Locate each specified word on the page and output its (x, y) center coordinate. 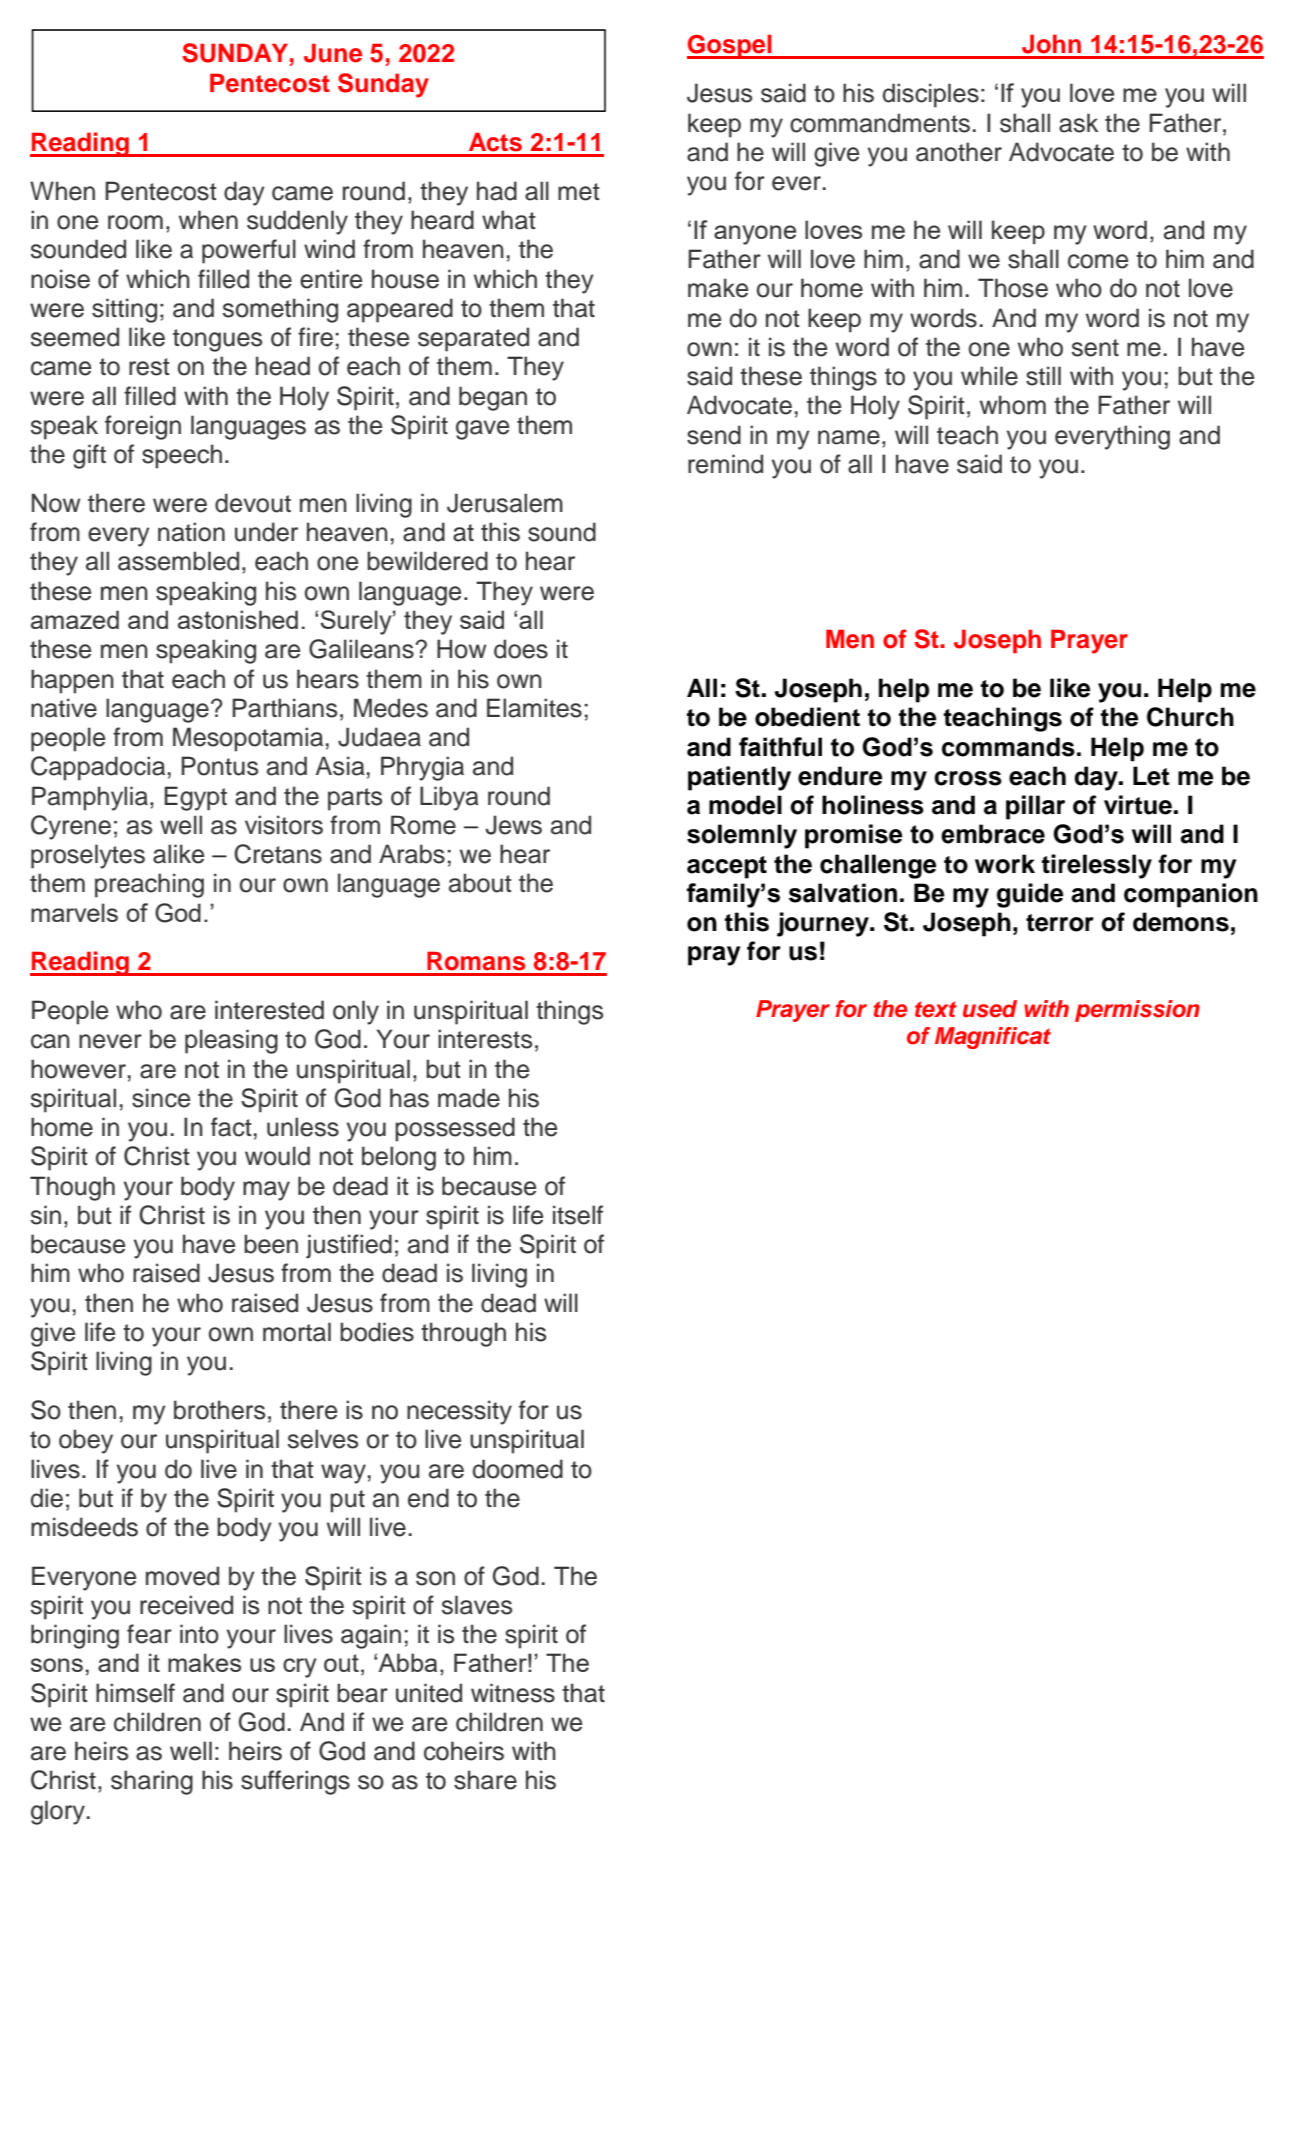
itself (578, 1215)
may (266, 1191)
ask (1078, 123)
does (521, 649)
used (990, 1009)
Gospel (730, 46)
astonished (238, 619)
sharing (152, 1782)
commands (1008, 747)
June (333, 53)
